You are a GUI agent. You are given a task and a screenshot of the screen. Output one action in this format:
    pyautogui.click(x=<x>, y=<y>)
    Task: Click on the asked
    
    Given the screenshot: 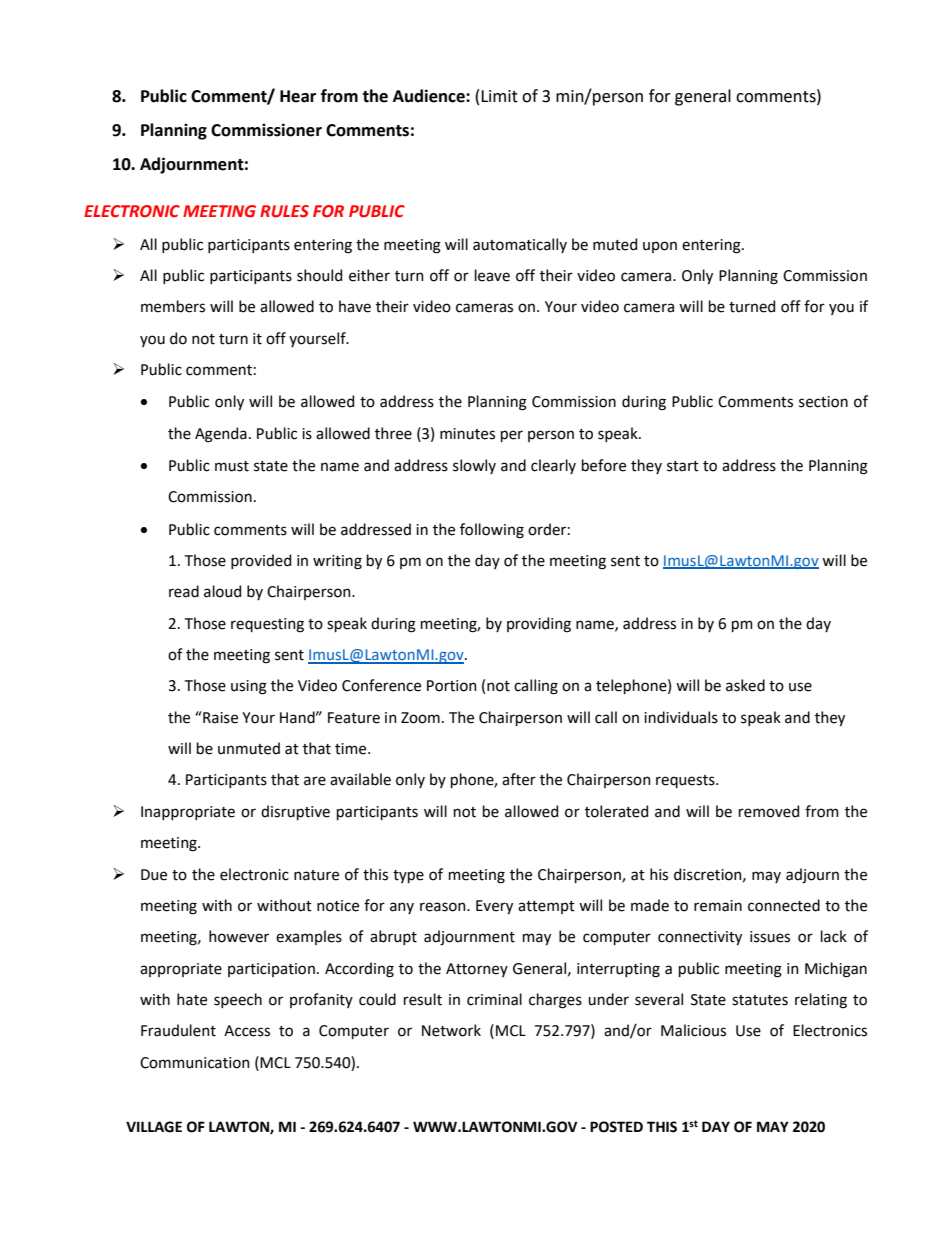 What is the action you would take?
    pyautogui.click(x=745, y=685)
